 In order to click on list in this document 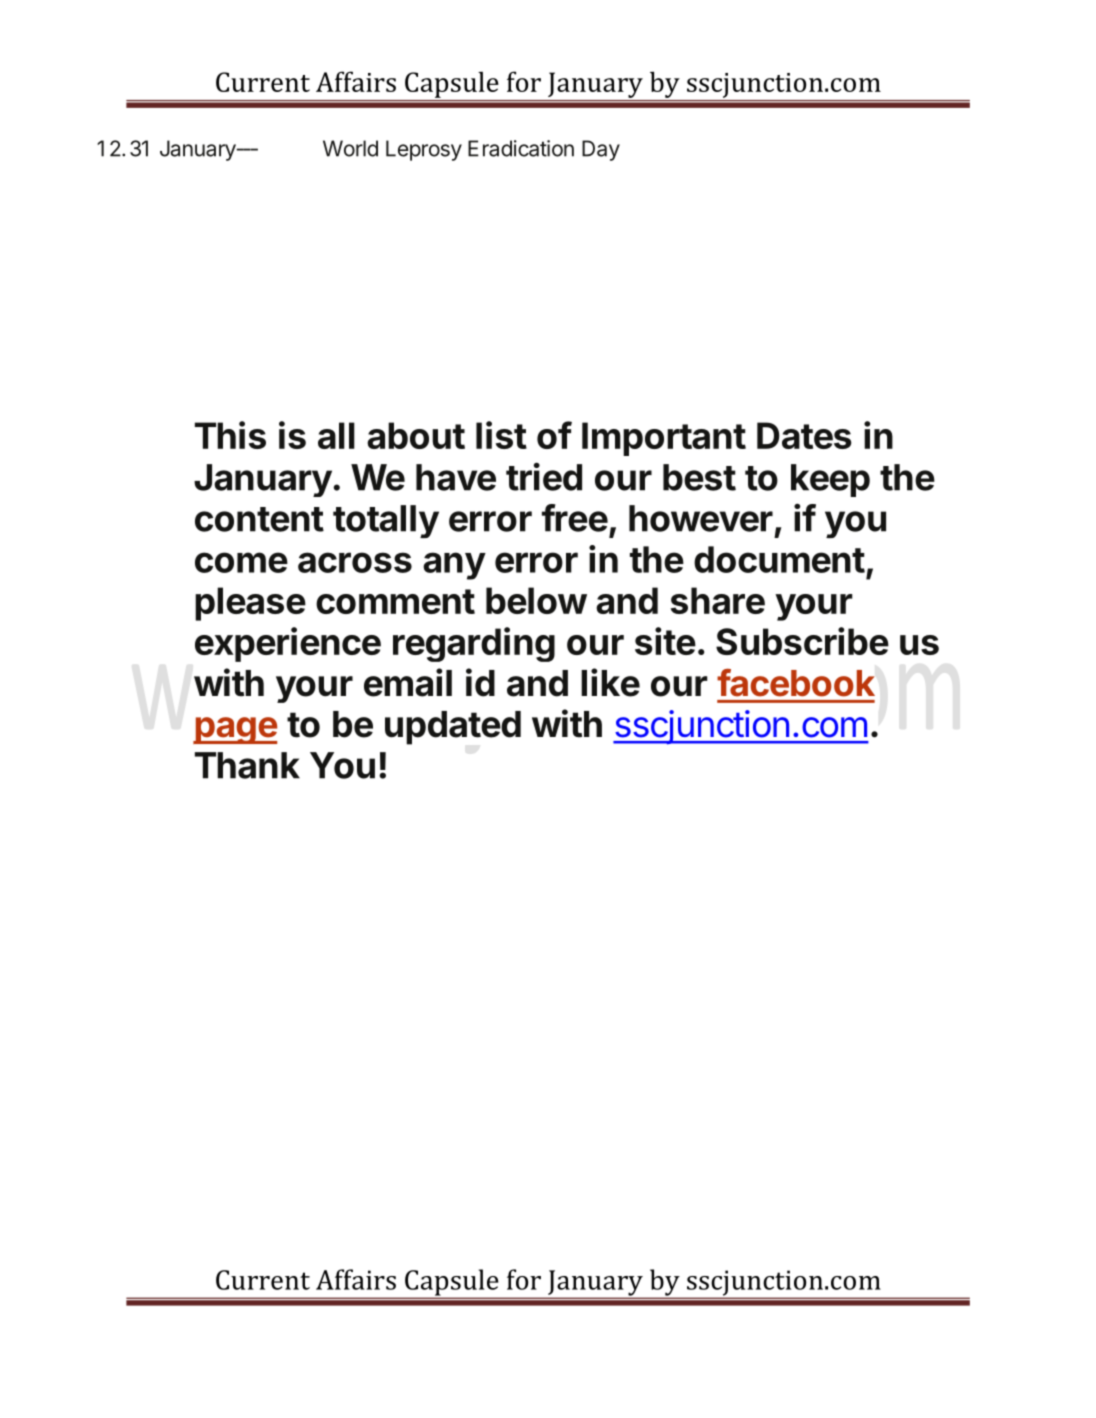, I will do `click(501, 435)`.
